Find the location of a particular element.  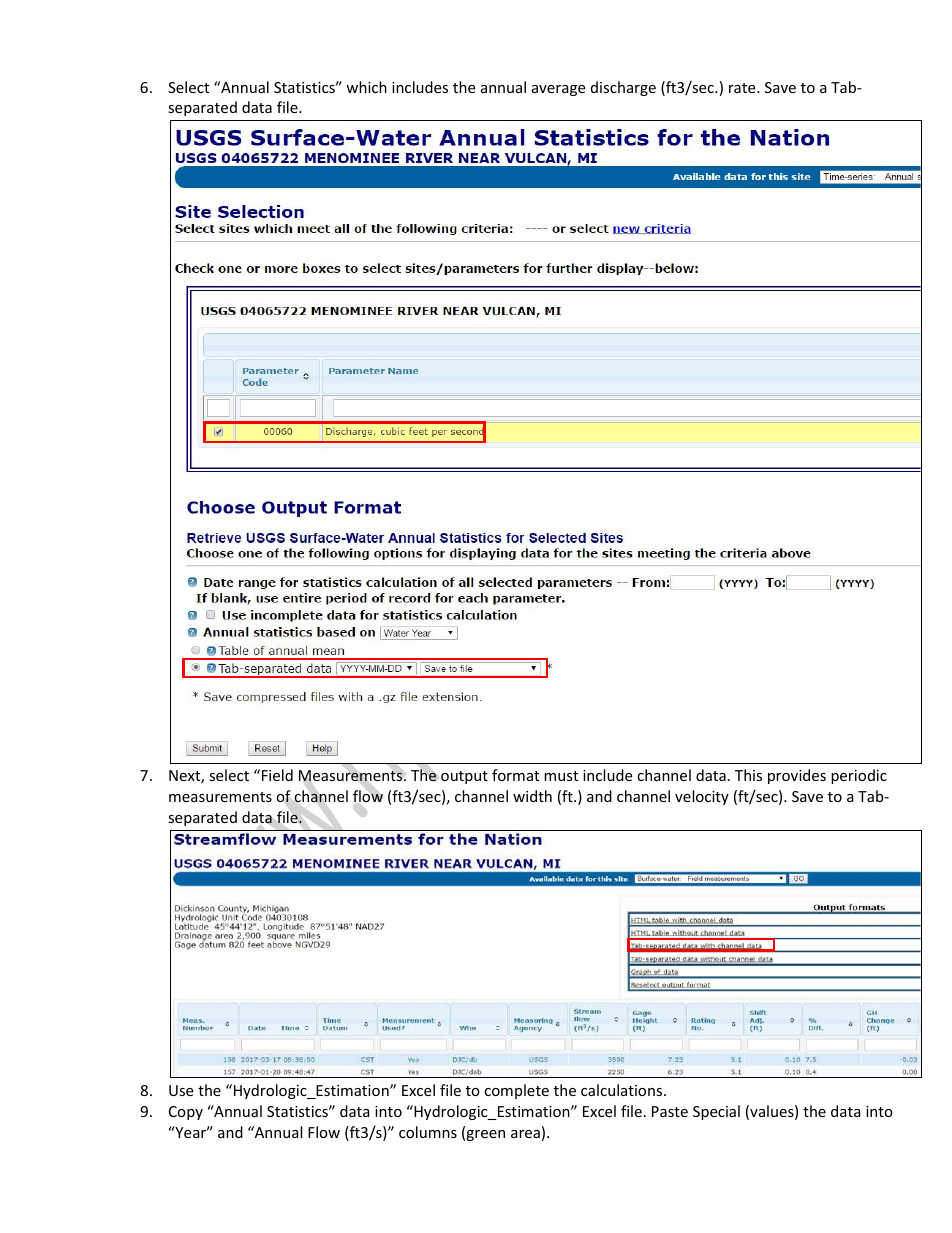

discharge is located at coordinates (623, 88).
